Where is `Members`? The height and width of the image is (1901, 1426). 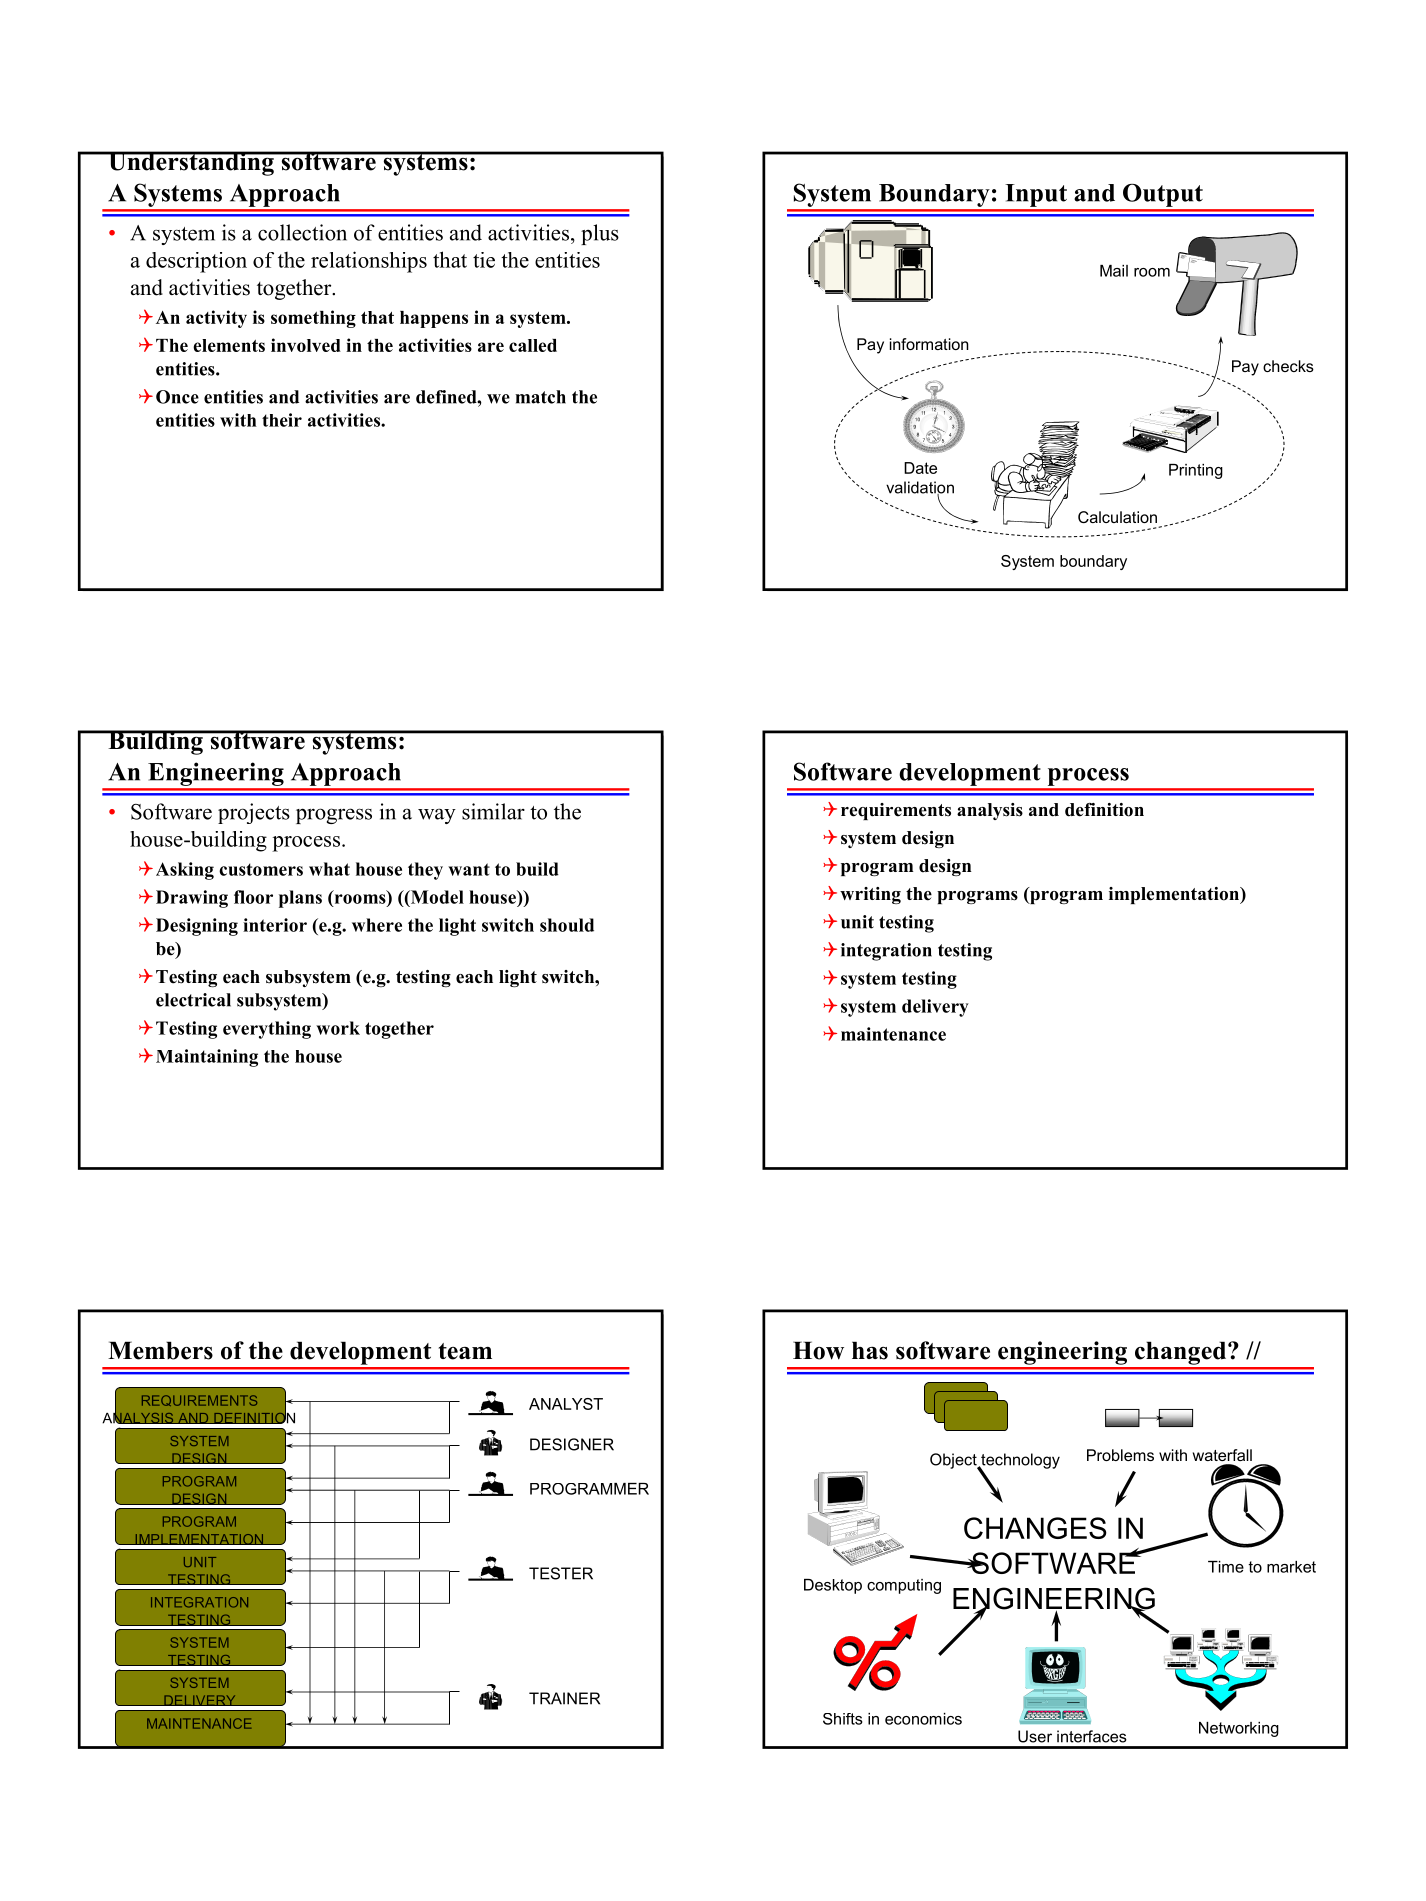
Members is located at coordinates (160, 1350).
